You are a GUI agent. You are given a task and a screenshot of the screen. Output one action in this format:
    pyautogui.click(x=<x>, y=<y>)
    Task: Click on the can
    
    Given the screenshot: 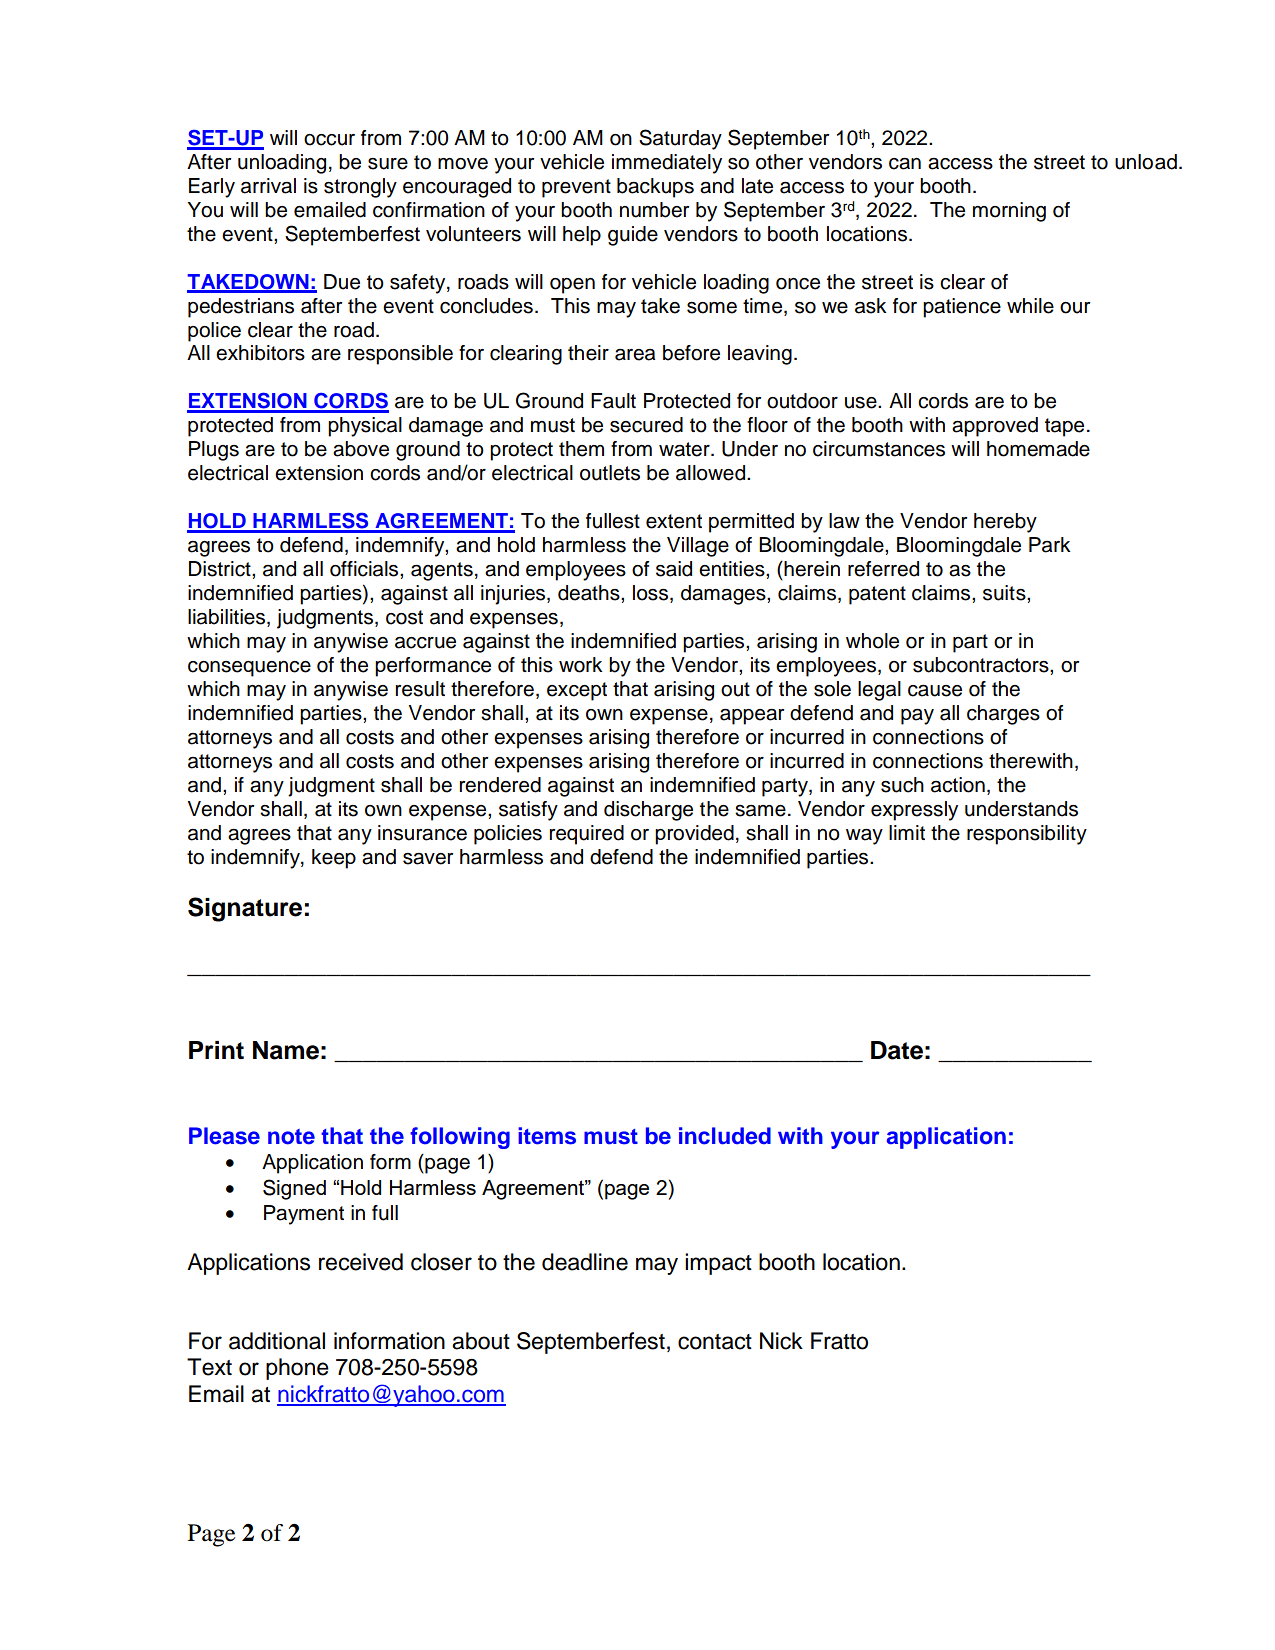 What is the action you would take?
    pyautogui.click(x=905, y=164)
